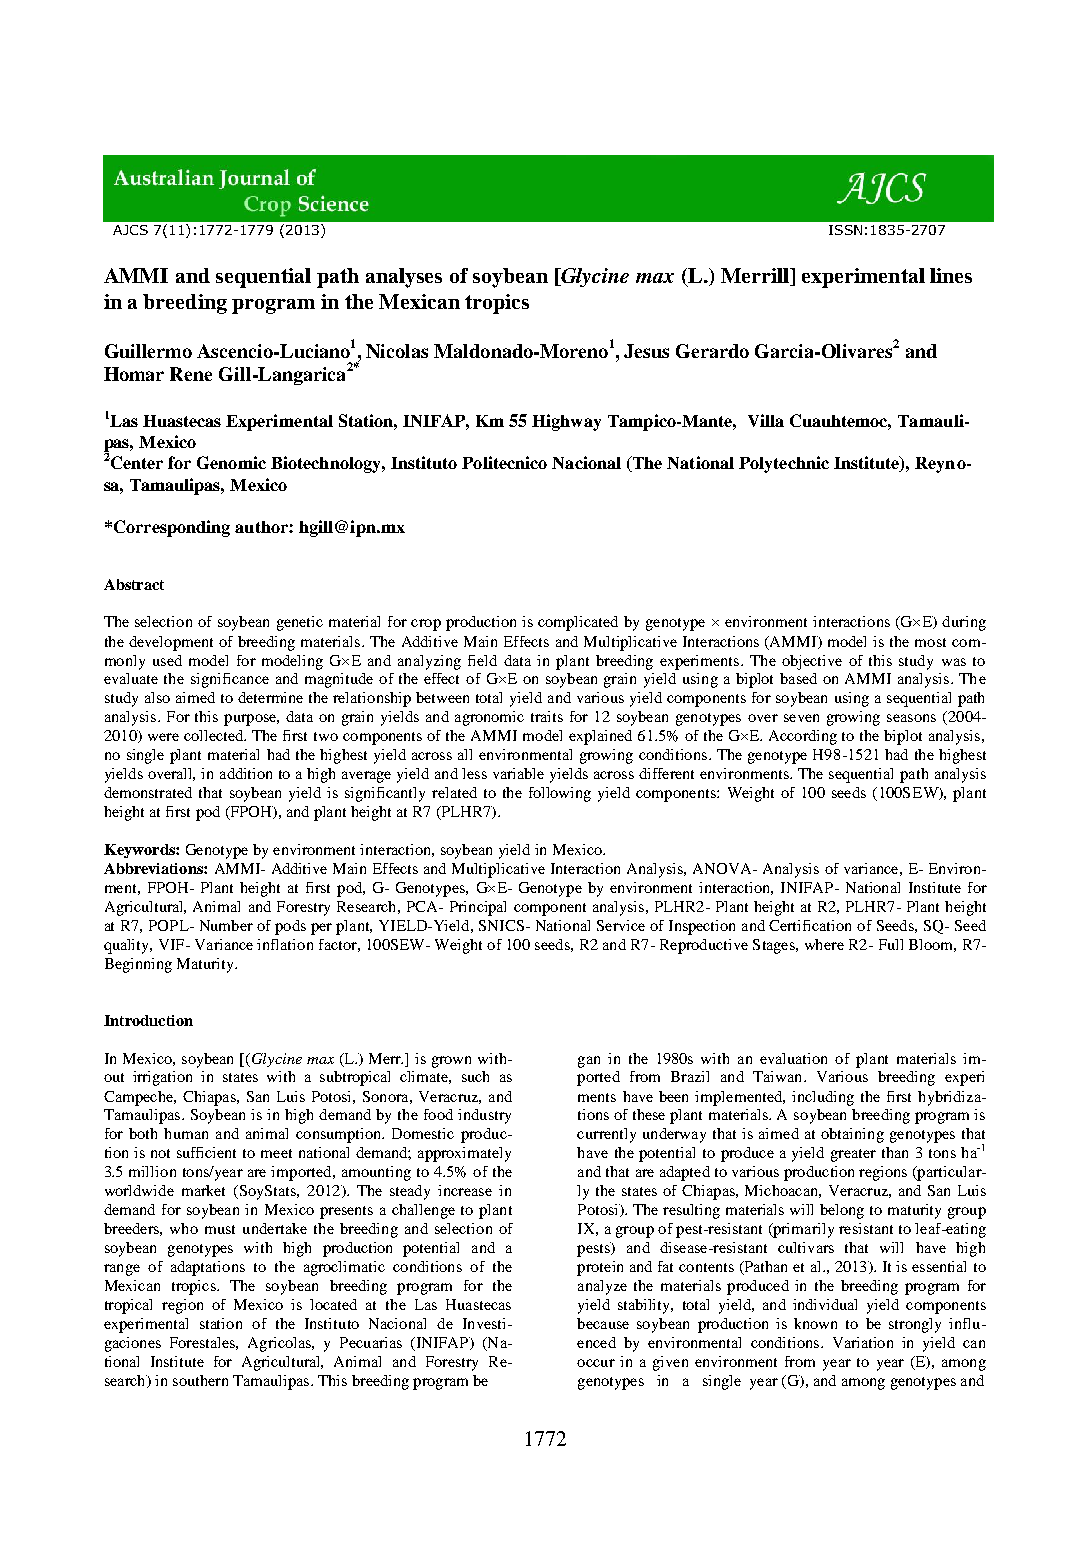 Image resolution: width=1090 pixels, height=1542 pixels. Describe the element at coordinates (964, 623) in the image. I see `during` at that location.
